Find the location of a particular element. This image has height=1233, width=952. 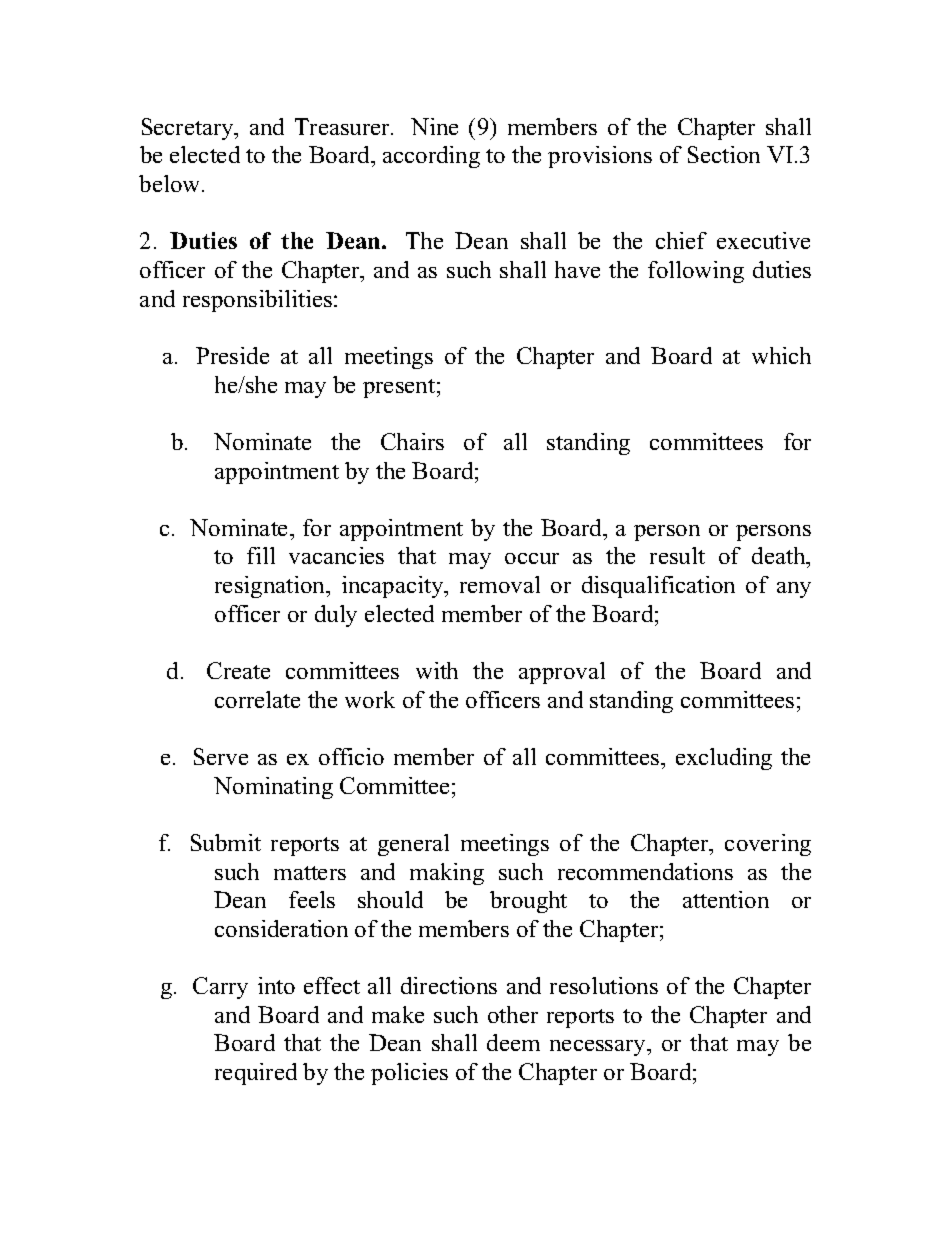

Secretary is located at coordinates (189, 129).
